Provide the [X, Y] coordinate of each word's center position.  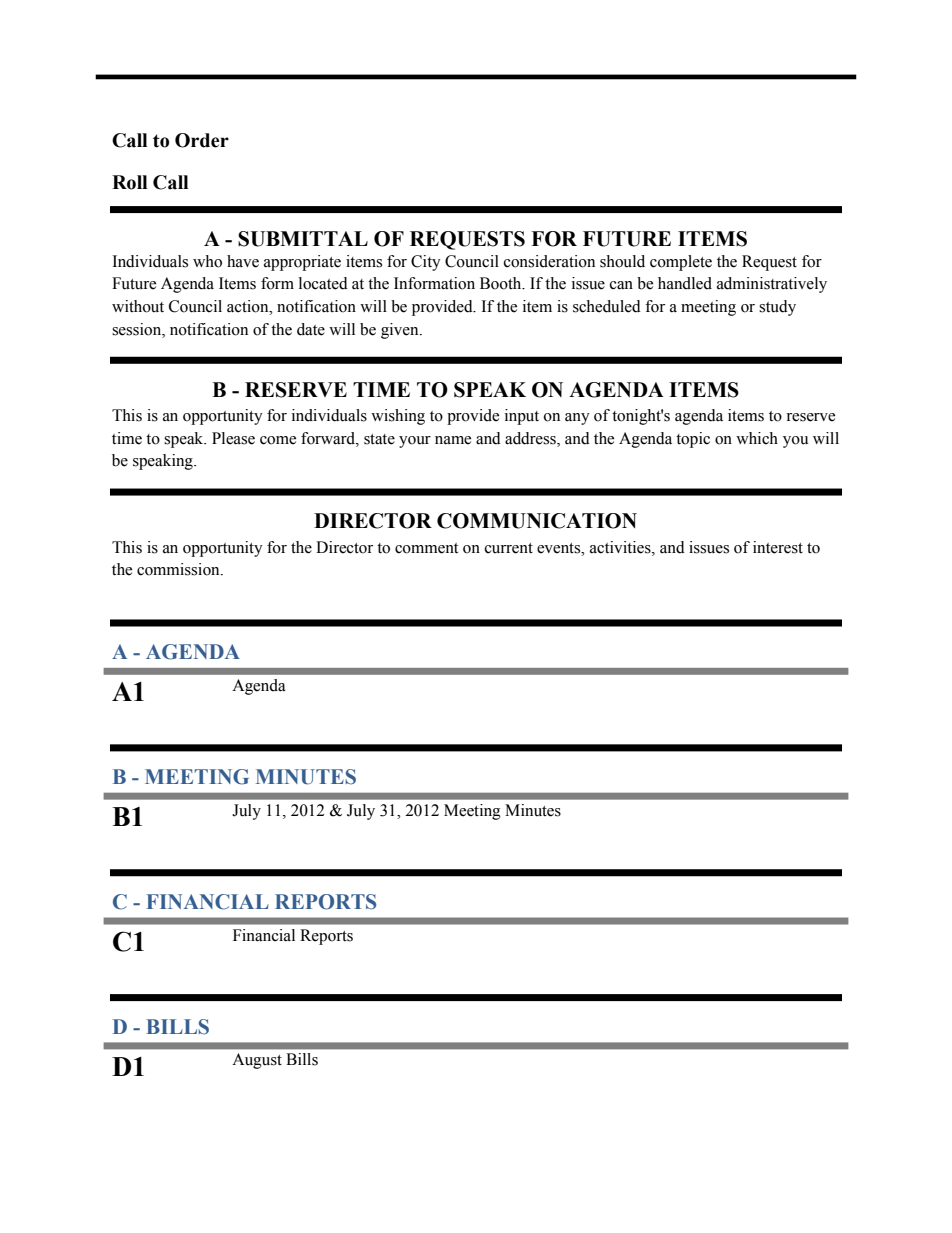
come [278, 440]
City [426, 263]
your [415, 442]
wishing [398, 417]
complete [681, 263]
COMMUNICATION [537, 521]
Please [233, 438]
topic [693, 440]
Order [202, 140]
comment [426, 548]
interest [778, 547]
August [257, 1061]
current [509, 548]
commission [179, 569]
